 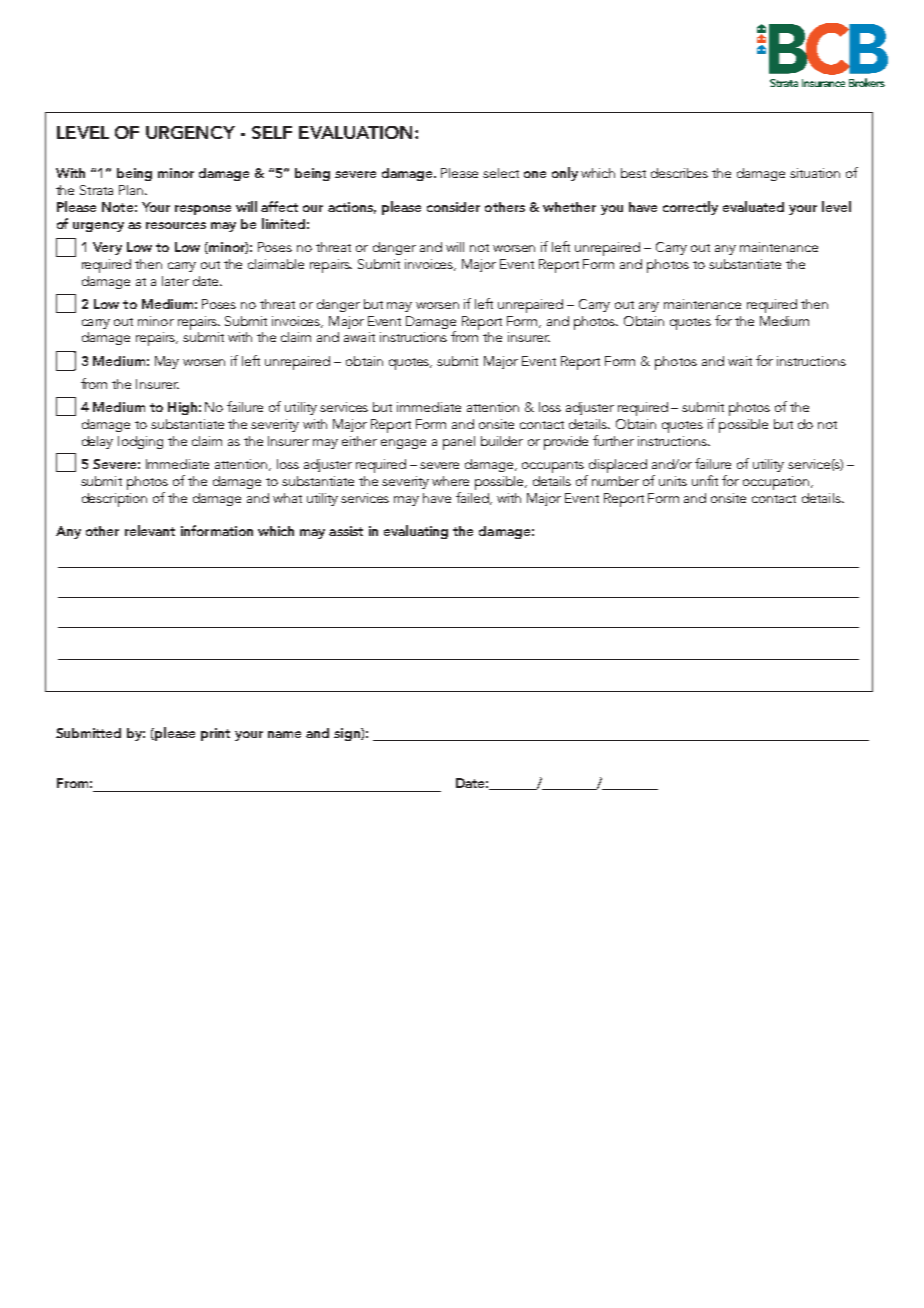 I want to click on builder, so click(x=502, y=441).
